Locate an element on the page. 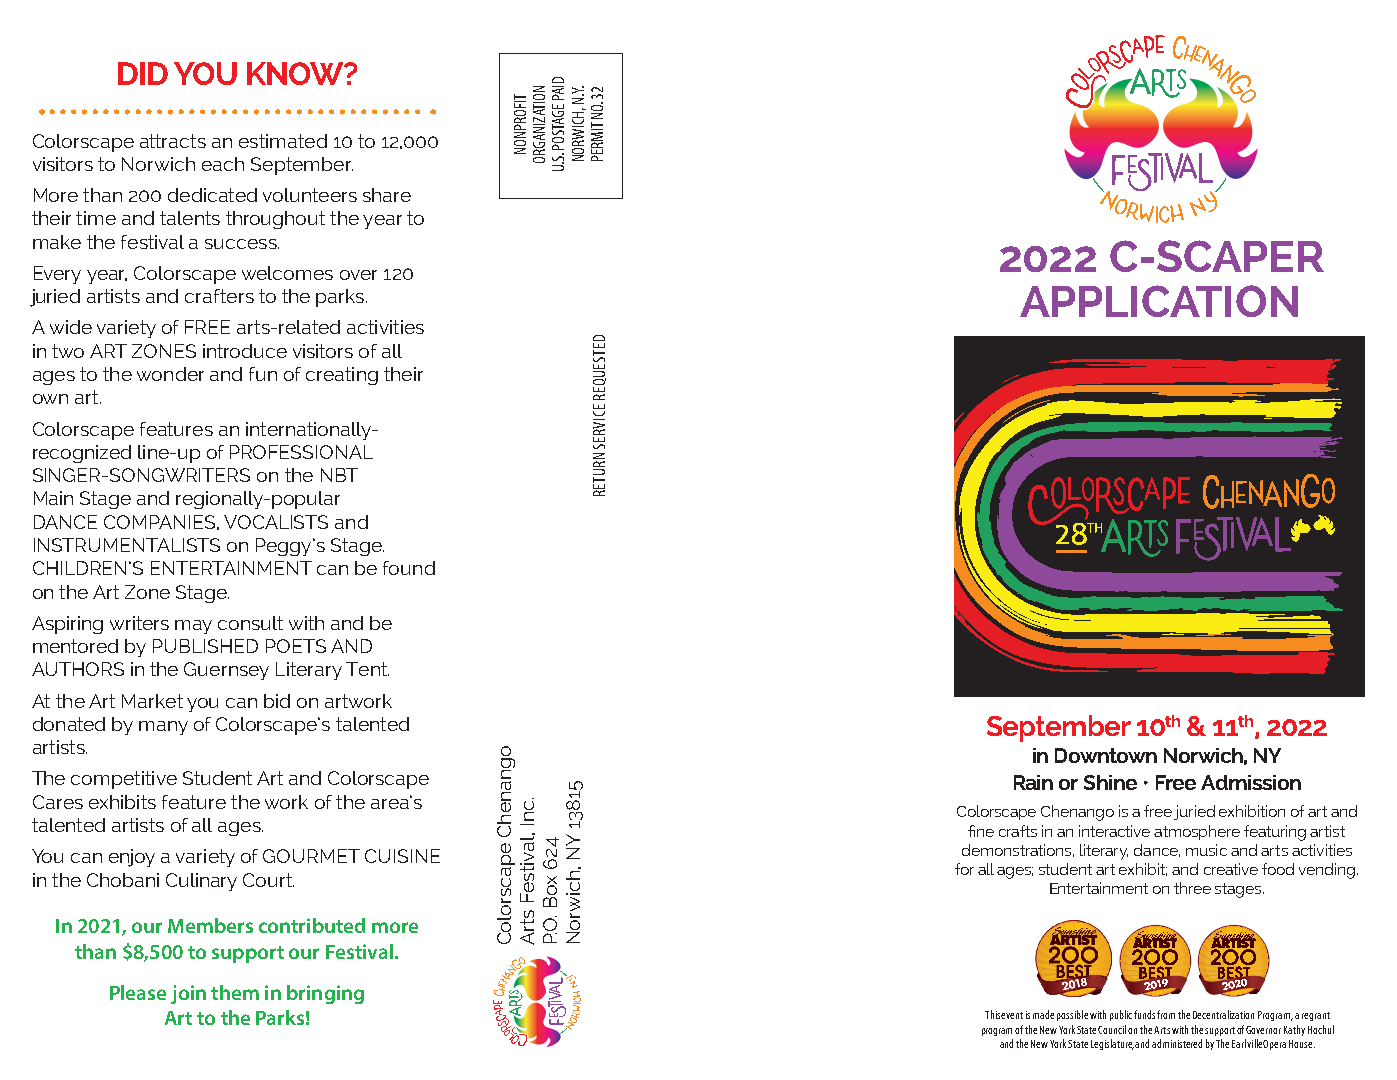 This document has height=1080, width=1397. INSTRUMENTALISTS is located at coordinates (127, 545).
